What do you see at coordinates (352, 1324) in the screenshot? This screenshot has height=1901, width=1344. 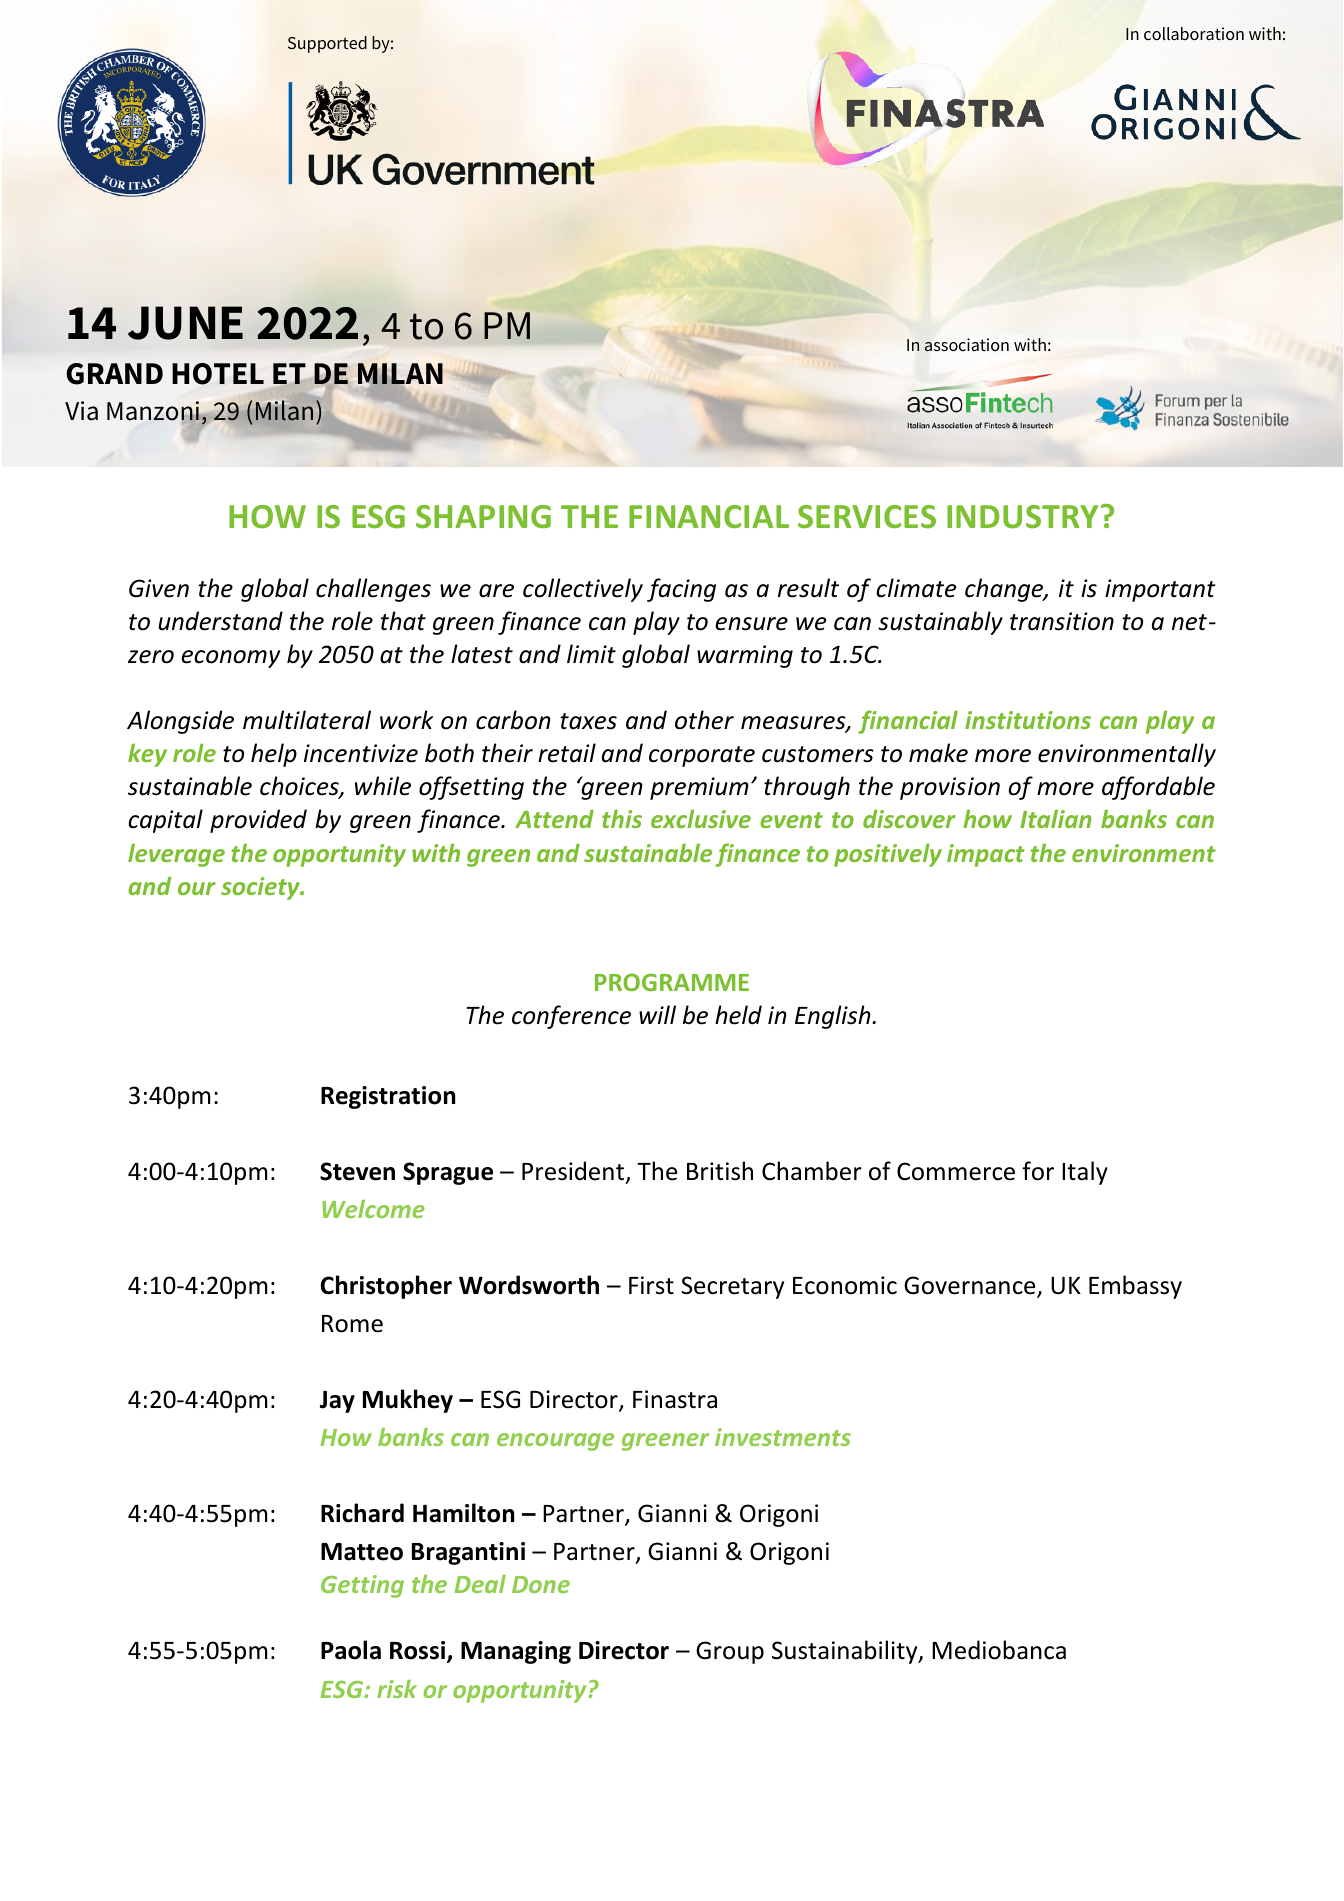 I see `Rome` at bounding box center [352, 1324].
